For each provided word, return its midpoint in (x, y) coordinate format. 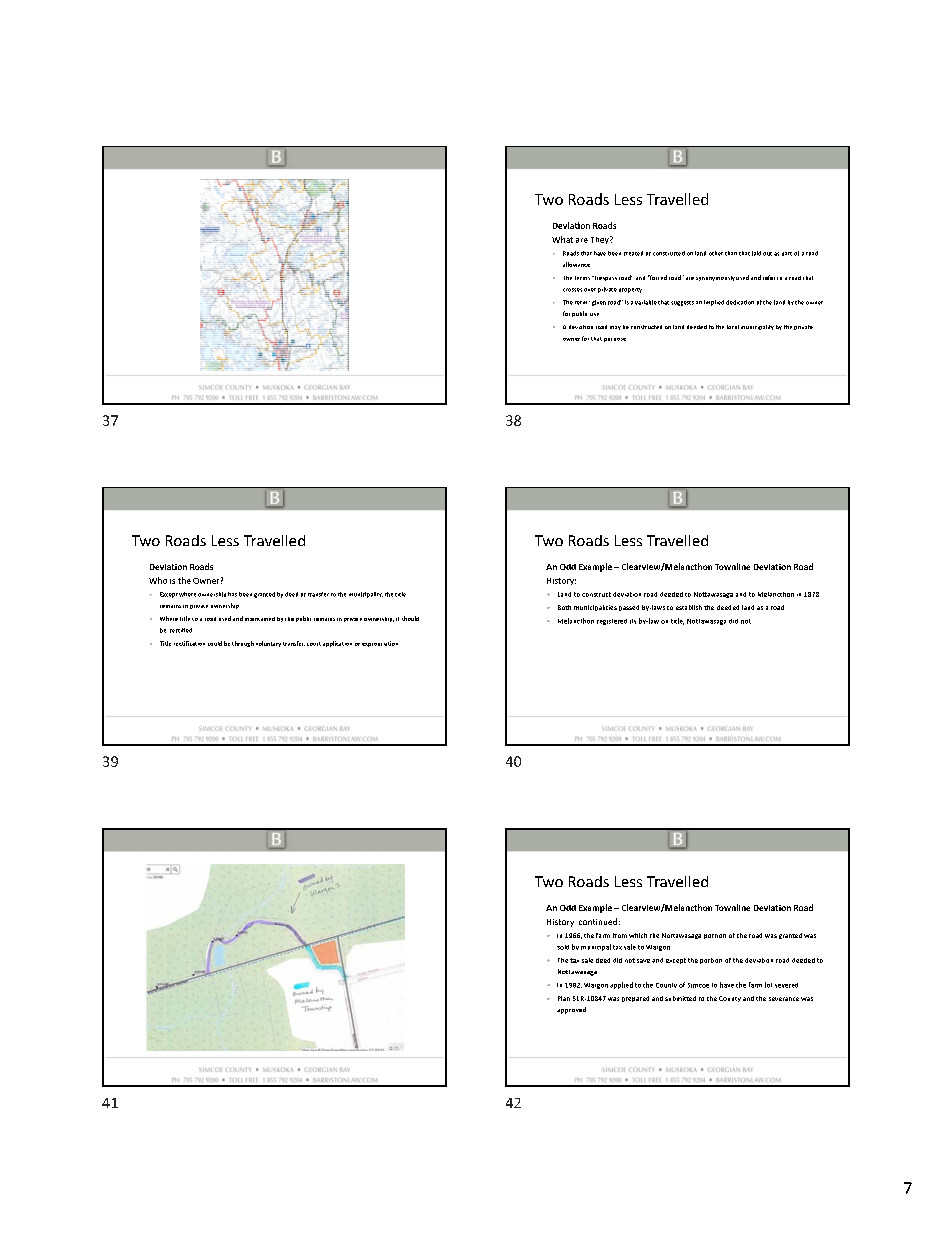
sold (563, 947)
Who (158, 580)
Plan (564, 998)
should (410, 618)
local (733, 327)
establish (689, 607)
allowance (576, 264)
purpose (615, 340)
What (562, 239)
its (633, 621)
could (215, 643)
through (243, 644)
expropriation (380, 644)
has (232, 594)
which (638, 935)
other (716, 253)
